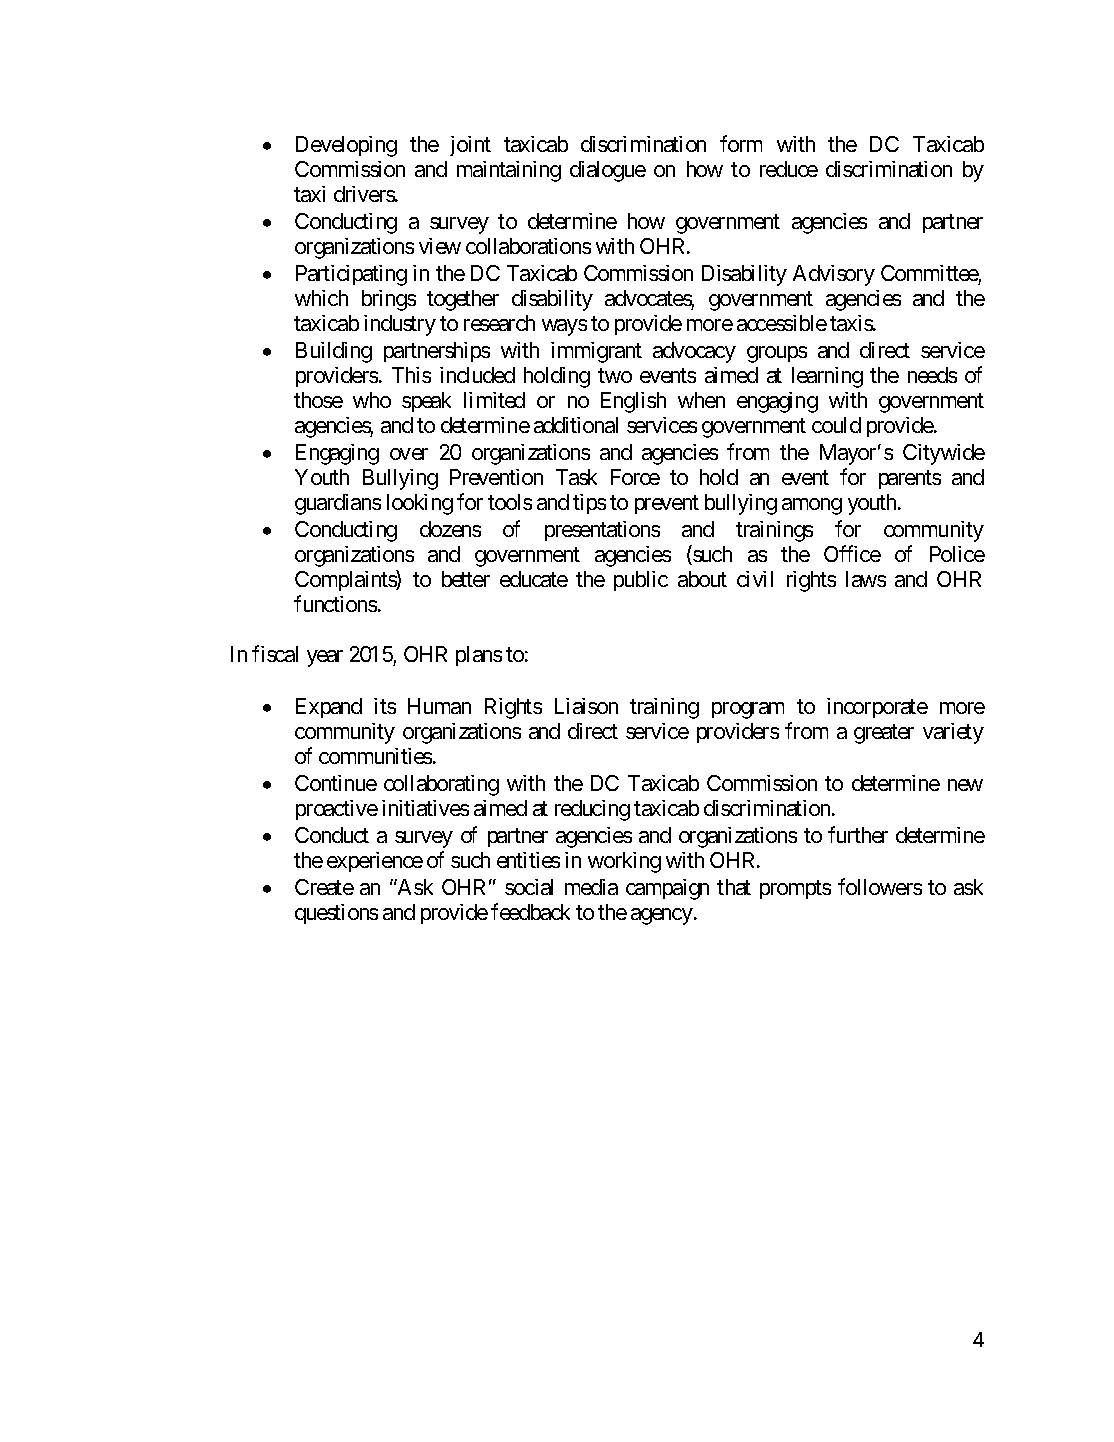 The height and width of the page is (1442, 1114). What do you see at coordinates (789, 169) in the page?
I see `reduce` at bounding box center [789, 169].
